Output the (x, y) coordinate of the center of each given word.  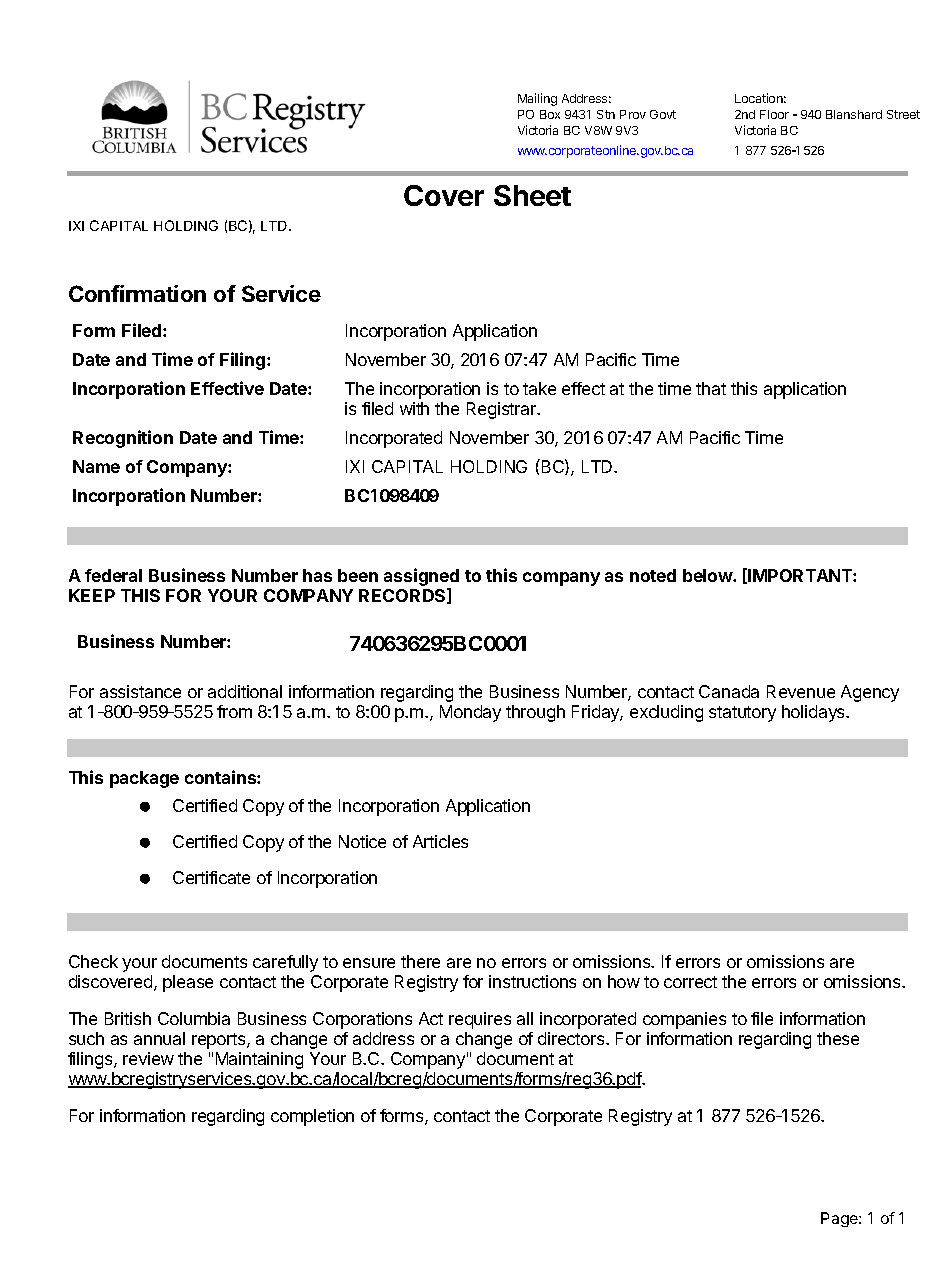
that (711, 388)
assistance (140, 691)
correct (690, 982)
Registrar (503, 410)
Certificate (211, 877)
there (420, 961)
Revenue (801, 691)
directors (572, 1038)
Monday (470, 713)
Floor (774, 114)
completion (312, 1117)
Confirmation (137, 293)
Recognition (123, 439)
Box (550, 114)
